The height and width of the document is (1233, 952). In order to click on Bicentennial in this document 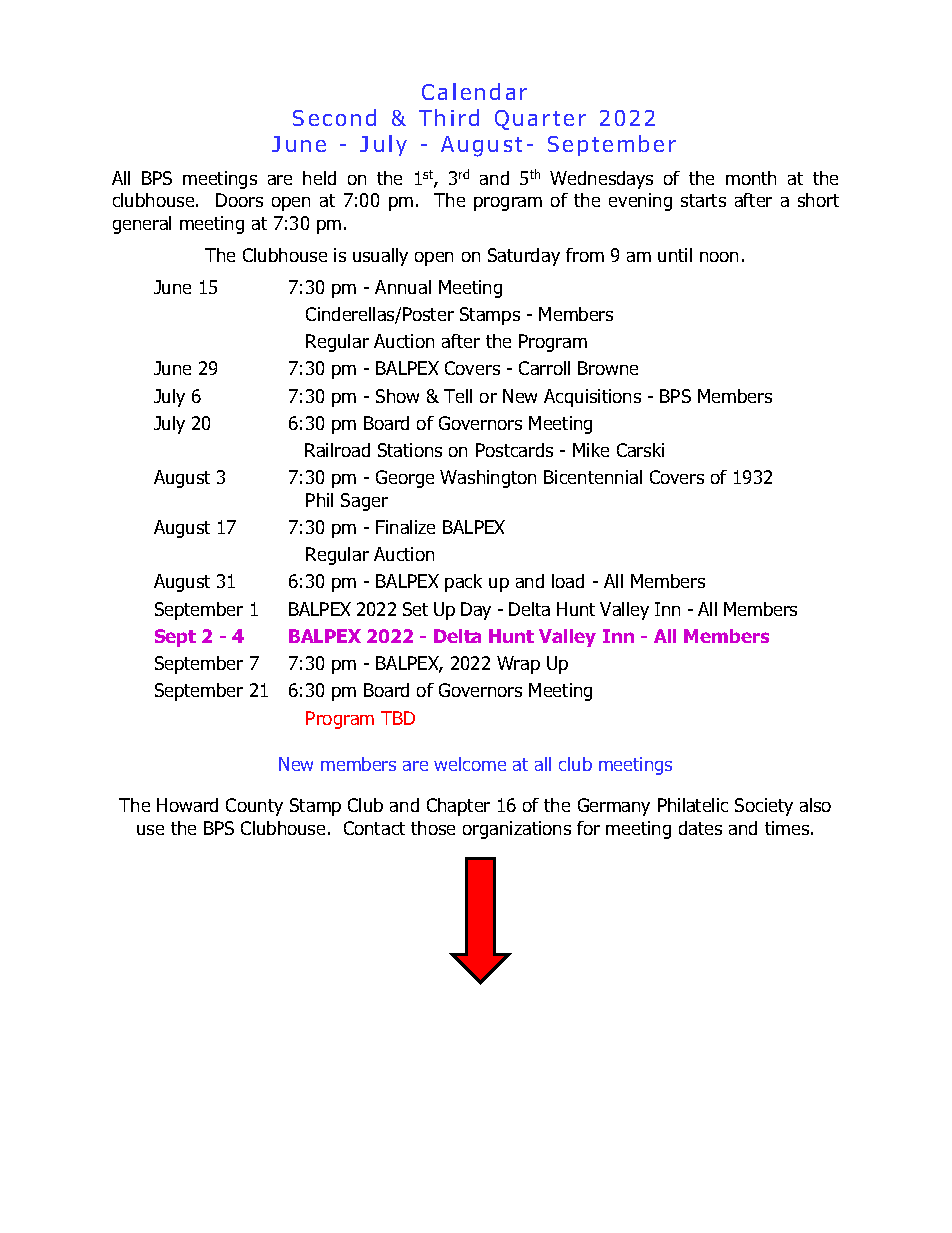, I will do `click(593, 477)`.
